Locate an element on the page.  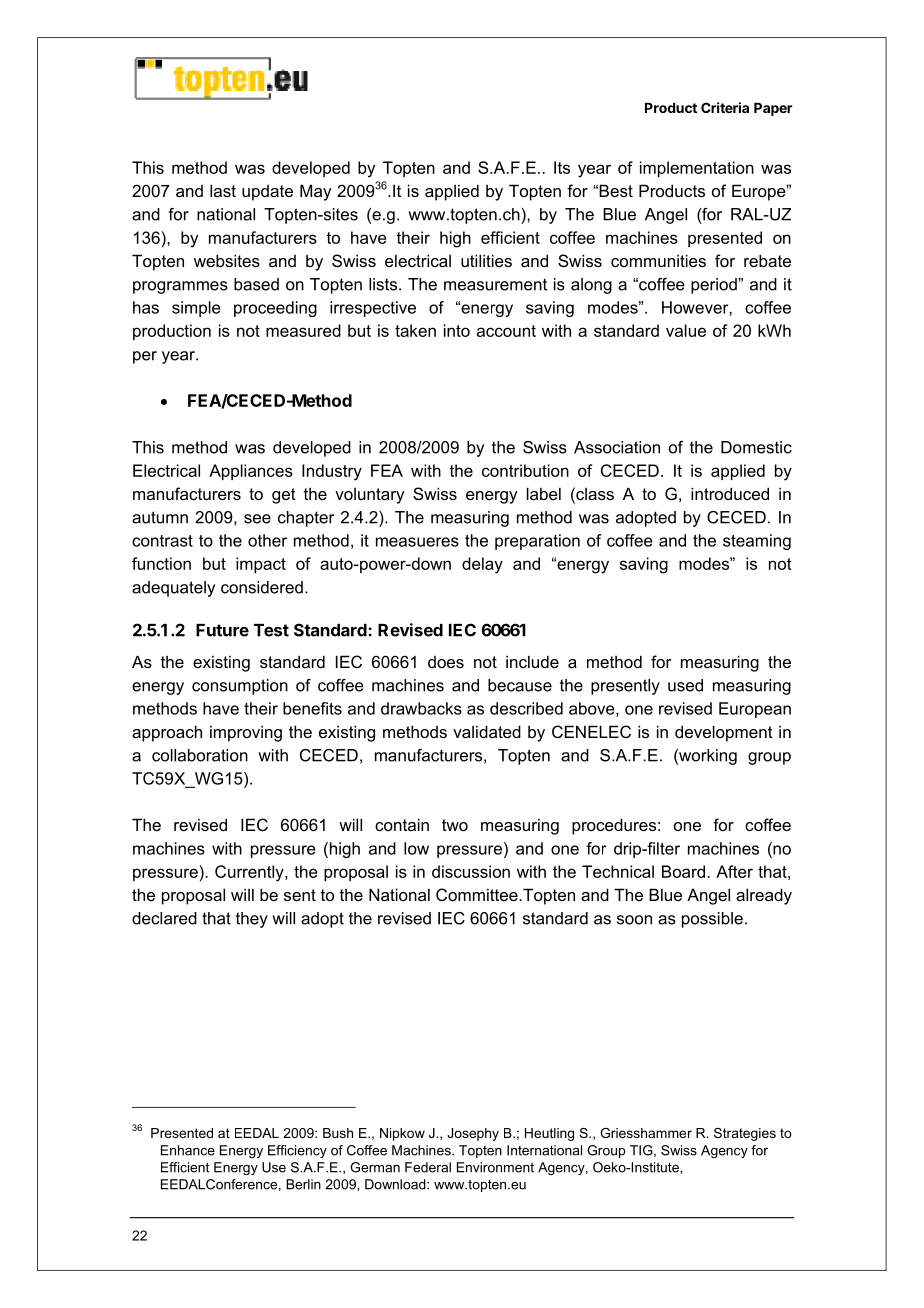
Enhance is located at coordinates (188, 1150).
